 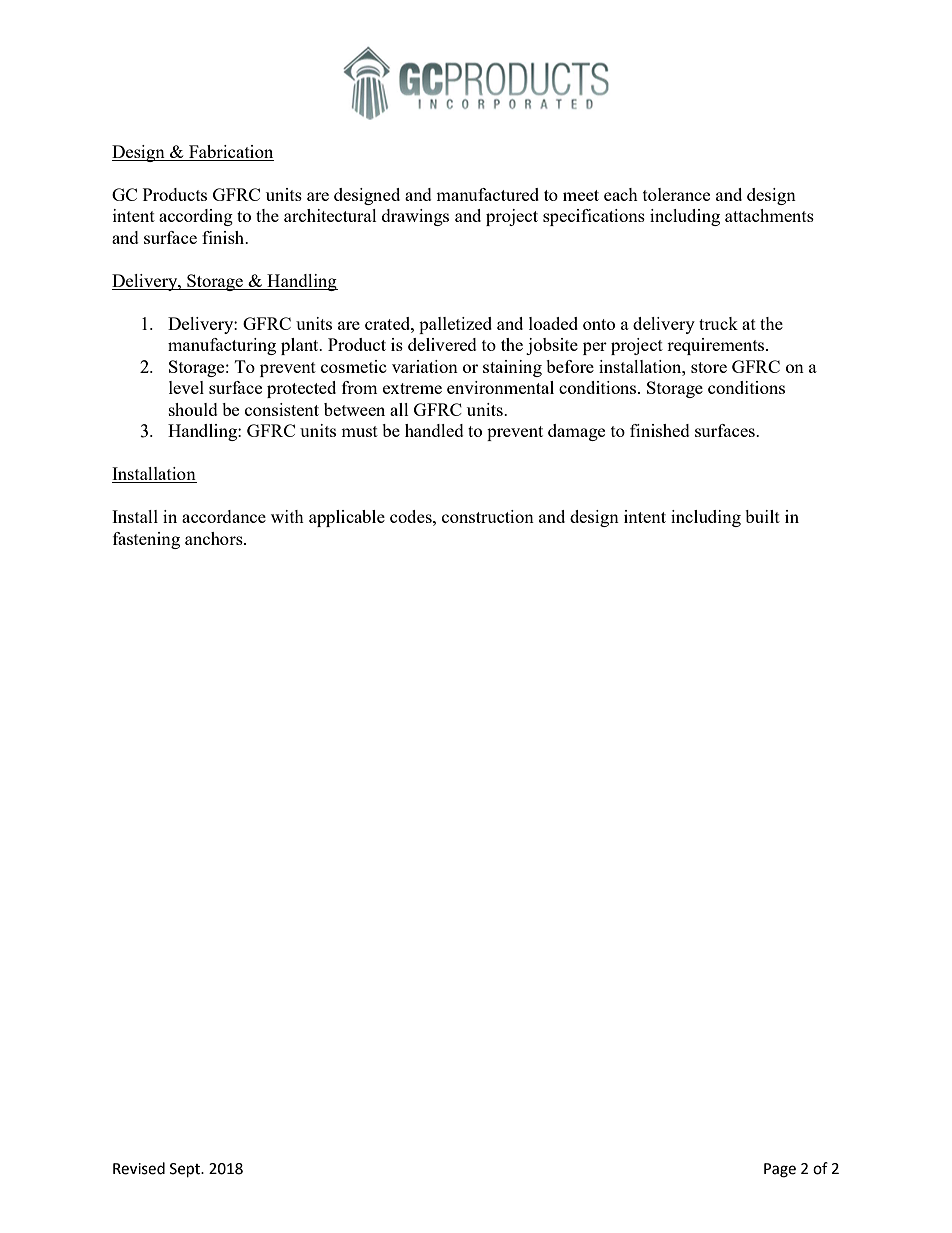 I want to click on fastening, so click(x=146, y=540).
